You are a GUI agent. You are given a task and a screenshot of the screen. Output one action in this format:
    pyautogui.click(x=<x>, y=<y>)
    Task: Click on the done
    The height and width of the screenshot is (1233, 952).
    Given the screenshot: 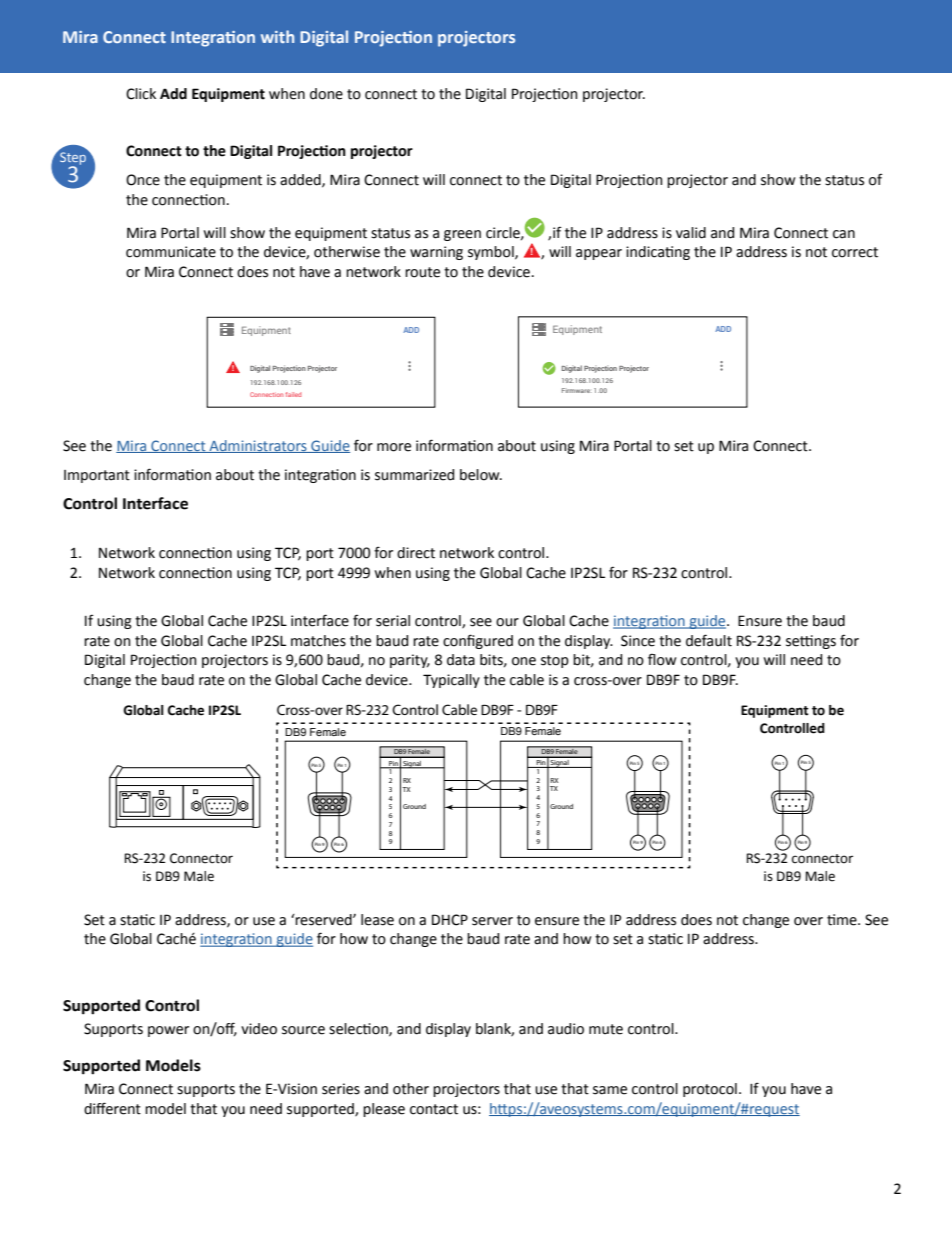 What is the action you would take?
    pyautogui.click(x=326, y=94)
